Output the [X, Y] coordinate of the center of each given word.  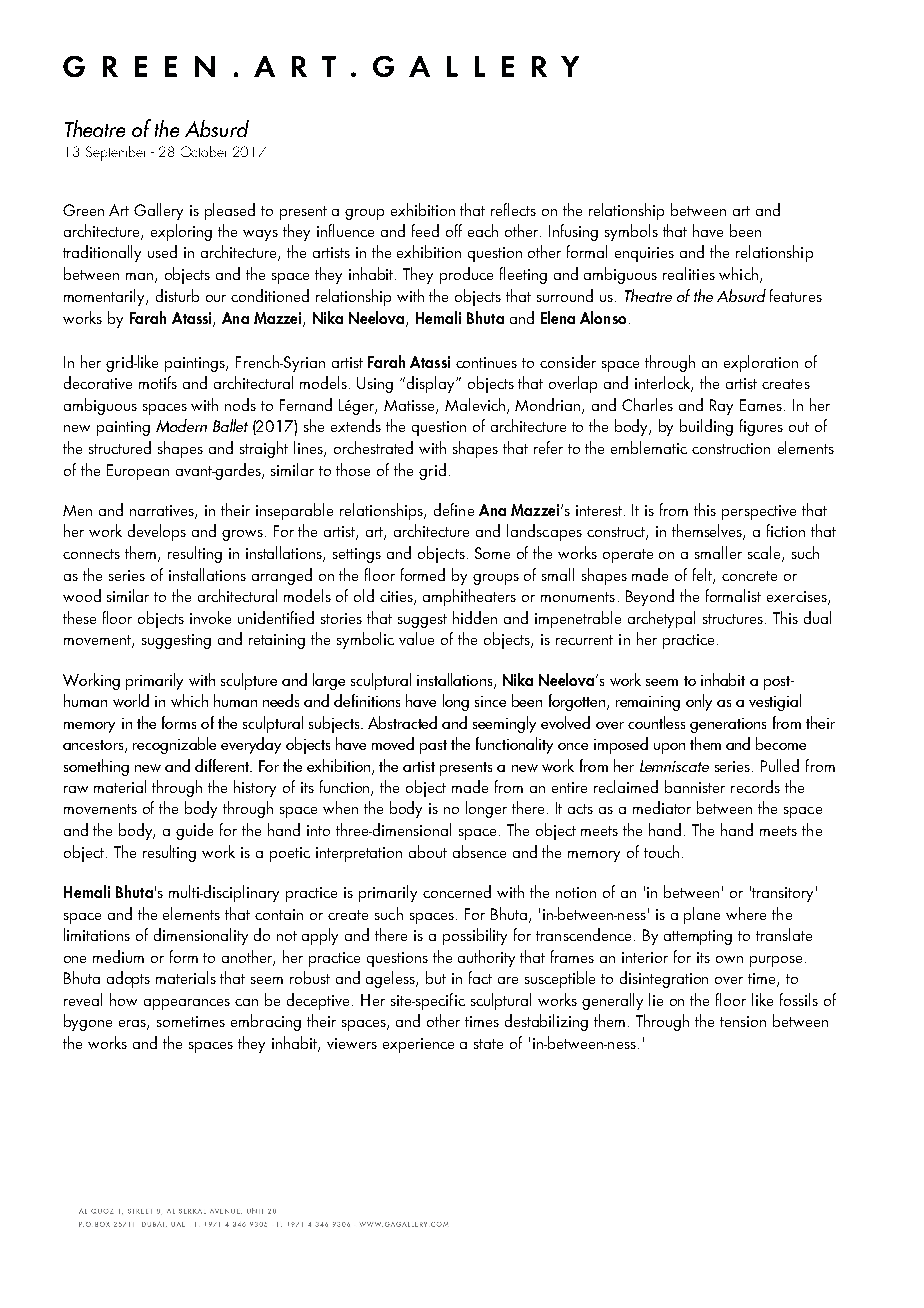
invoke [210, 617]
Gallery [158, 211]
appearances [187, 1004]
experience [418, 1045]
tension [743, 1021]
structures [734, 619]
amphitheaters [469, 597]
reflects [513, 209]
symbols [631, 232]
